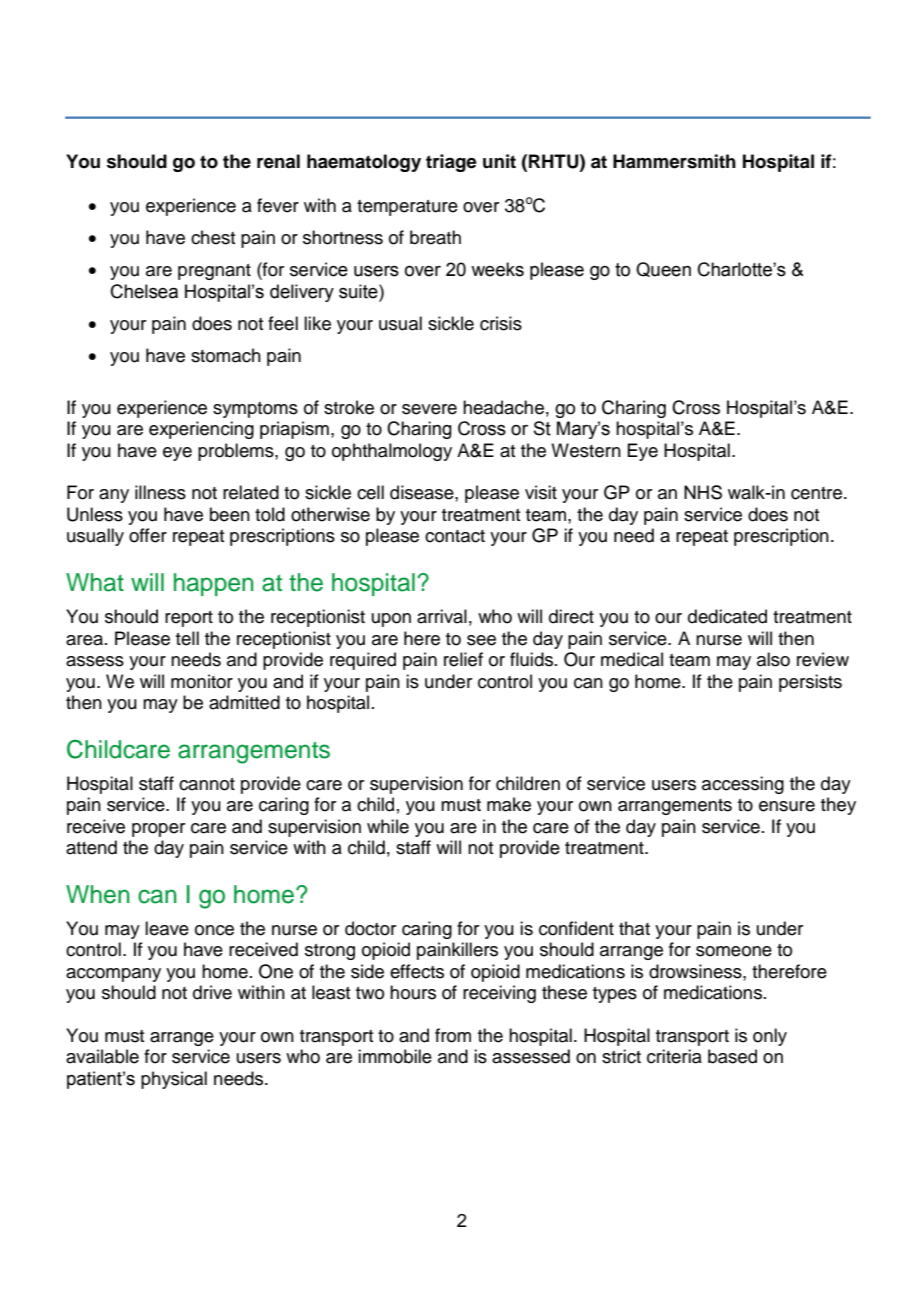  What do you see at coordinates (663, 269) in the document?
I see `Queen` at bounding box center [663, 269].
